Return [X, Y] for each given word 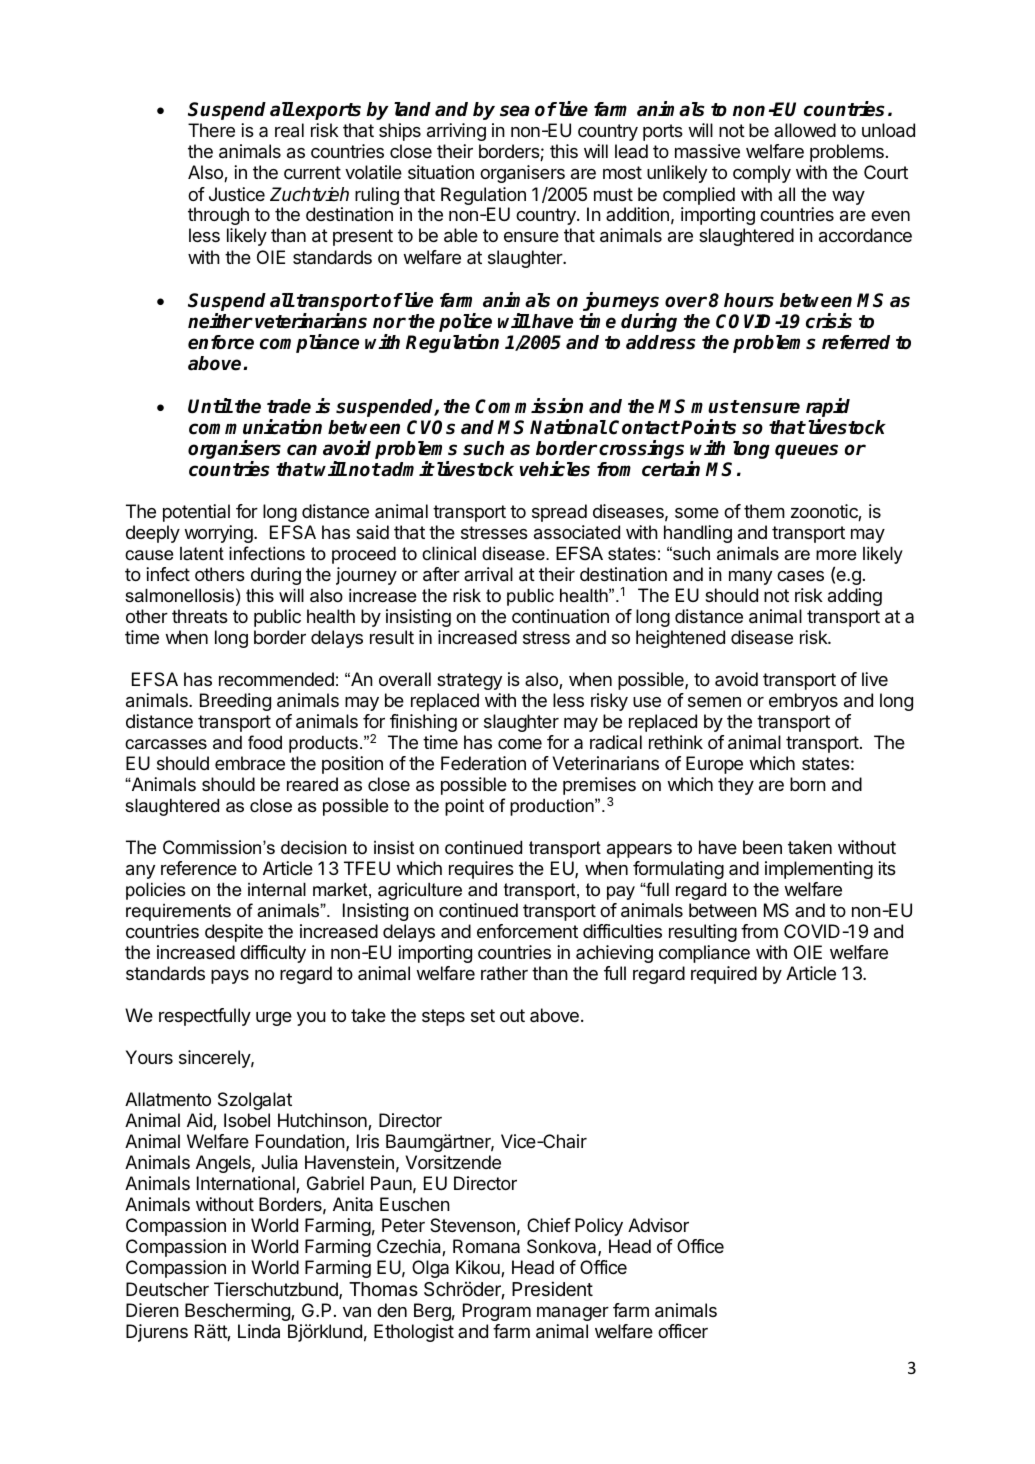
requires [481, 870]
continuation [560, 616]
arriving [456, 132]
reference [199, 868]
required [724, 975]
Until [210, 406]
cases [800, 576]
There [211, 130]
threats [200, 616]
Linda [259, 1331]
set [483, 1015]
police [465, 322]
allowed [805, 130]
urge [274, 1019]
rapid [828, 409]
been [762, 847]
